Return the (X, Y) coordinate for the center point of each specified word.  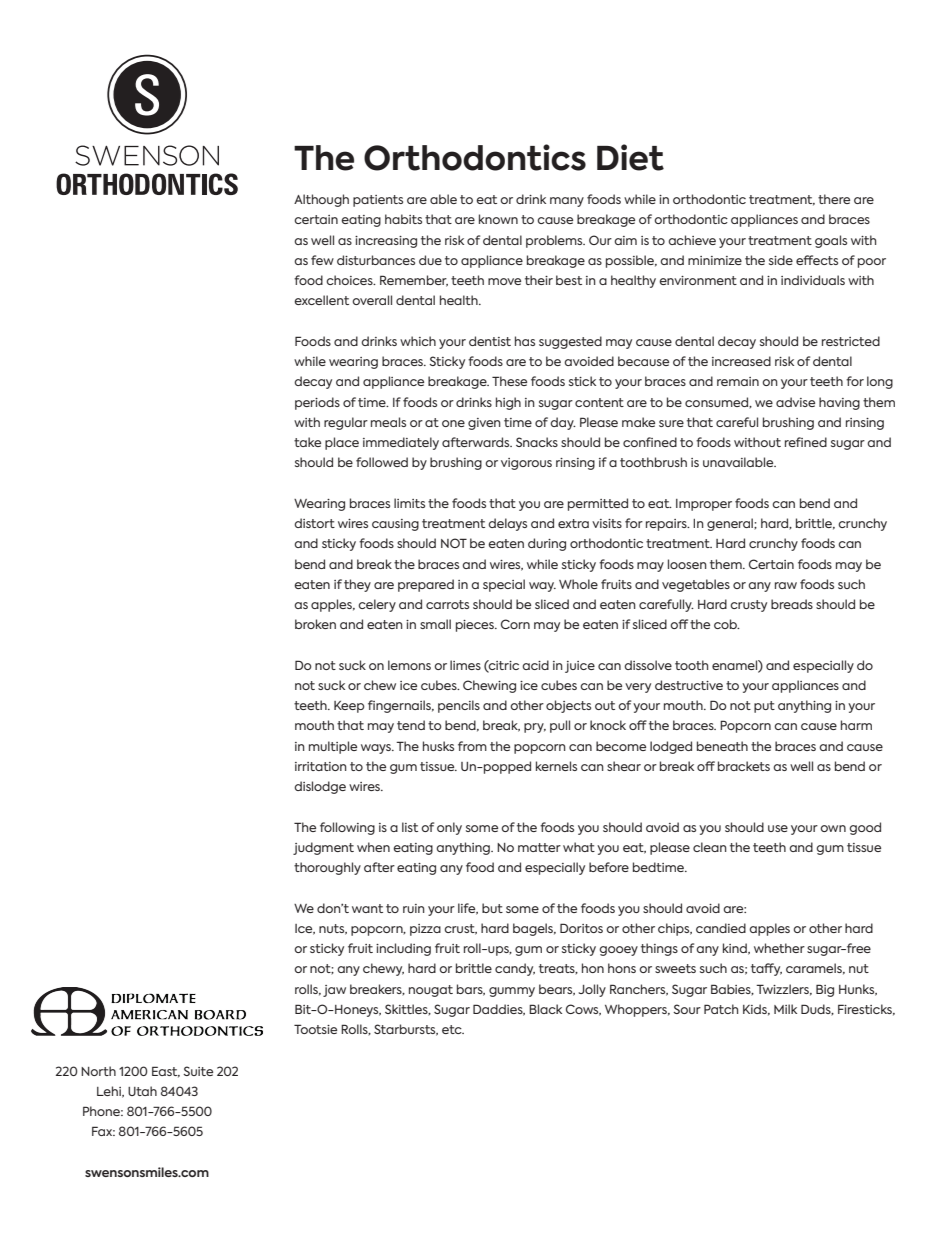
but (492, 908)
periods (317, 403)
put (764, 707)
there (834, 199)
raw (786, 585)
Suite (198, 1071)
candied (721, 928)
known (498, 219)
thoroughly (327, 868)
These (509, 381)
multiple (333, 747)
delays (507, 524)
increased (741, 361)
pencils (459, 706)
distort (314, 523)
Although (321, 200)
